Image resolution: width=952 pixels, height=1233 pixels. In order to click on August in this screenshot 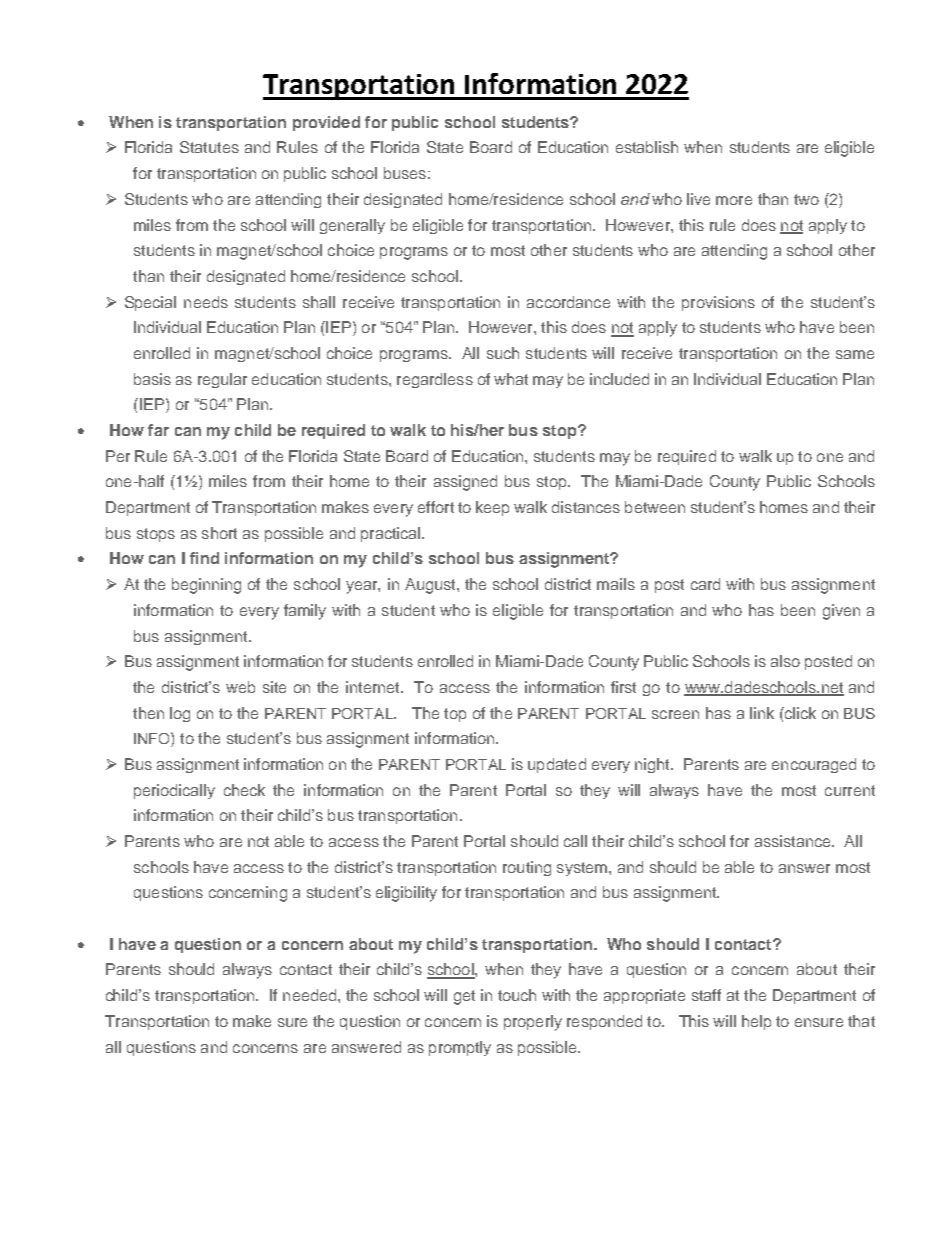, I will do `click(431, 586)`.
